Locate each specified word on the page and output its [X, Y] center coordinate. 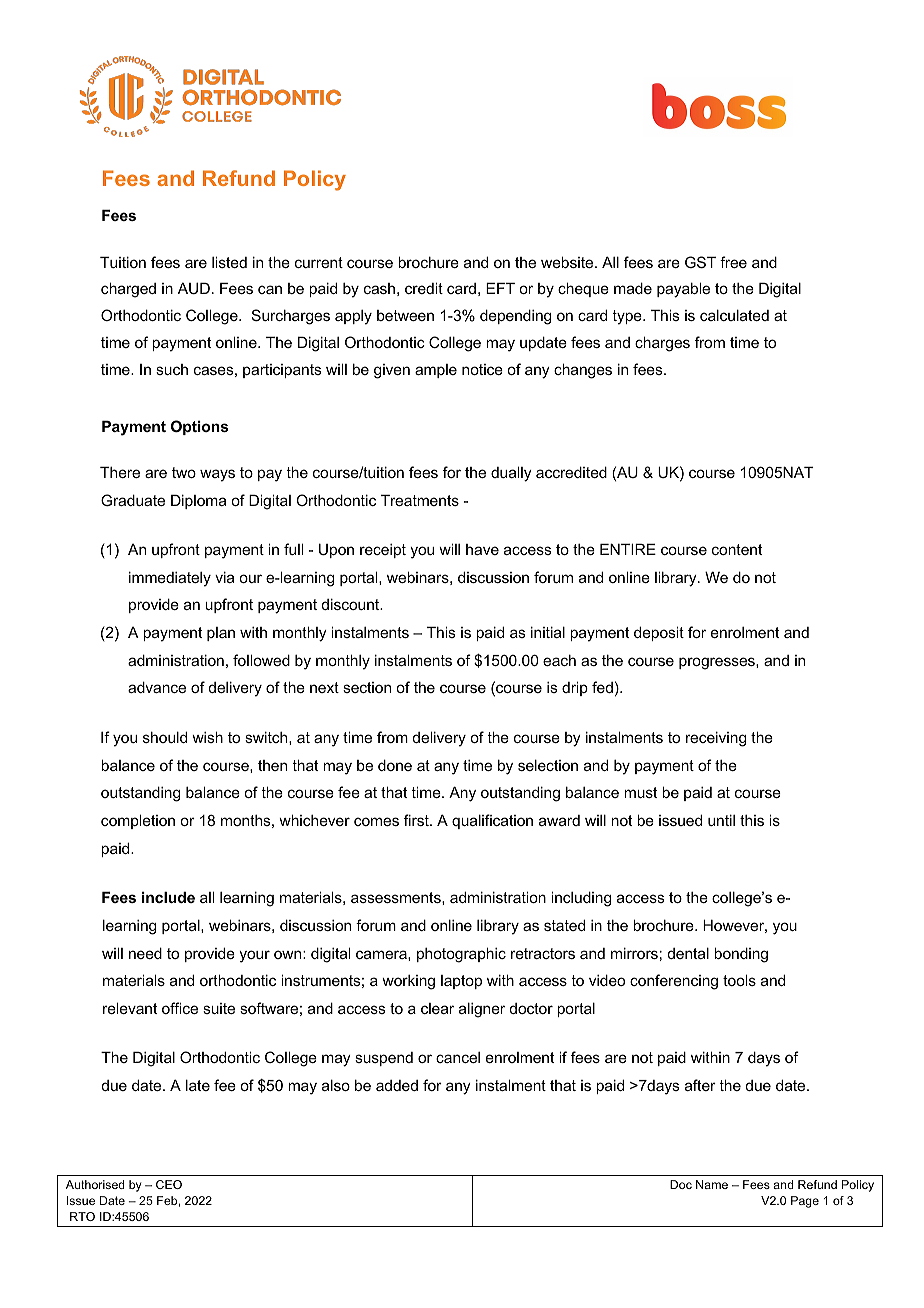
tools [739, 980]
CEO [169, 1184]
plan [221, 634]
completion [138, 821]
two [184, 472]
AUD [194, 288]
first [417, 820]
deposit [659, 633]
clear [437, 1008]
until [721, 820]
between [405, 315]
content [737, 549]
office [180, 1008]
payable [683, 290]
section [367, 687]
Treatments [420, 500]
